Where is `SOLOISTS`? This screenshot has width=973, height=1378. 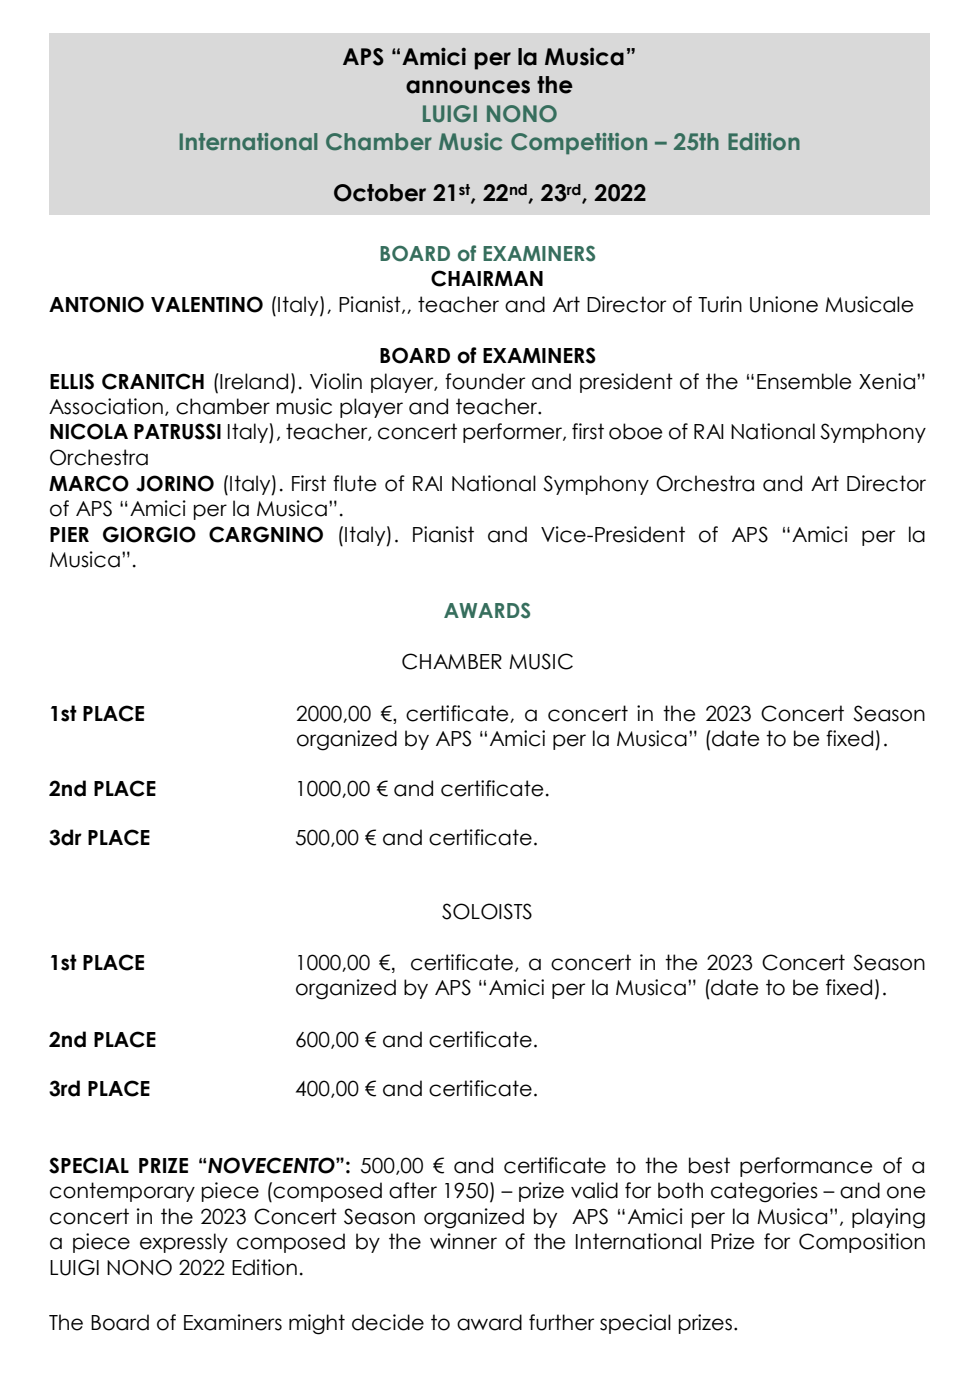 SOLOISTS is located at coordinates (487, 911).
